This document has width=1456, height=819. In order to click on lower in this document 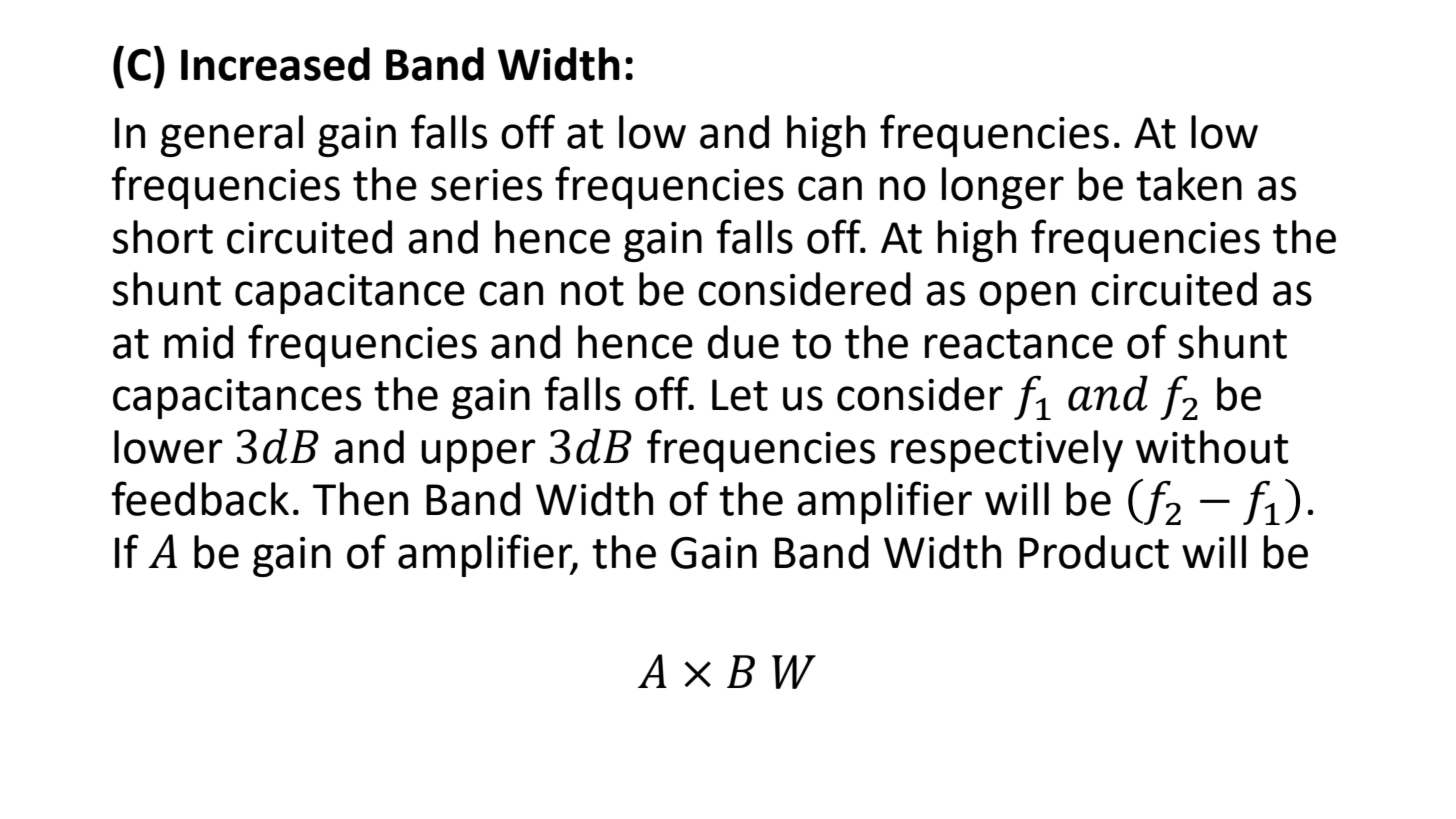, I will do `click(168, 447)`.
